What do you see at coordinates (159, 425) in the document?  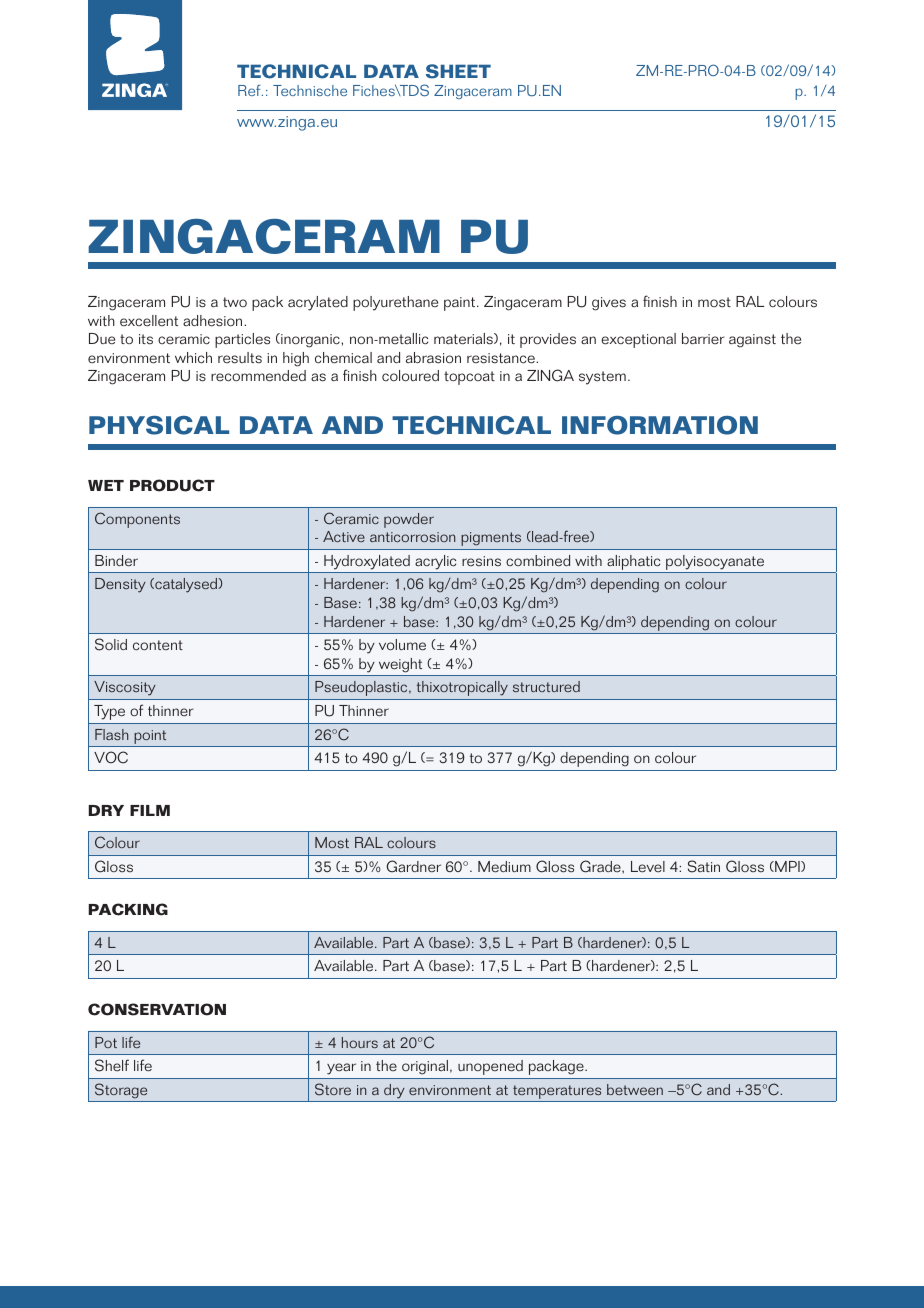 I see `PHYSICAL` at bounding box center [159, 425].
